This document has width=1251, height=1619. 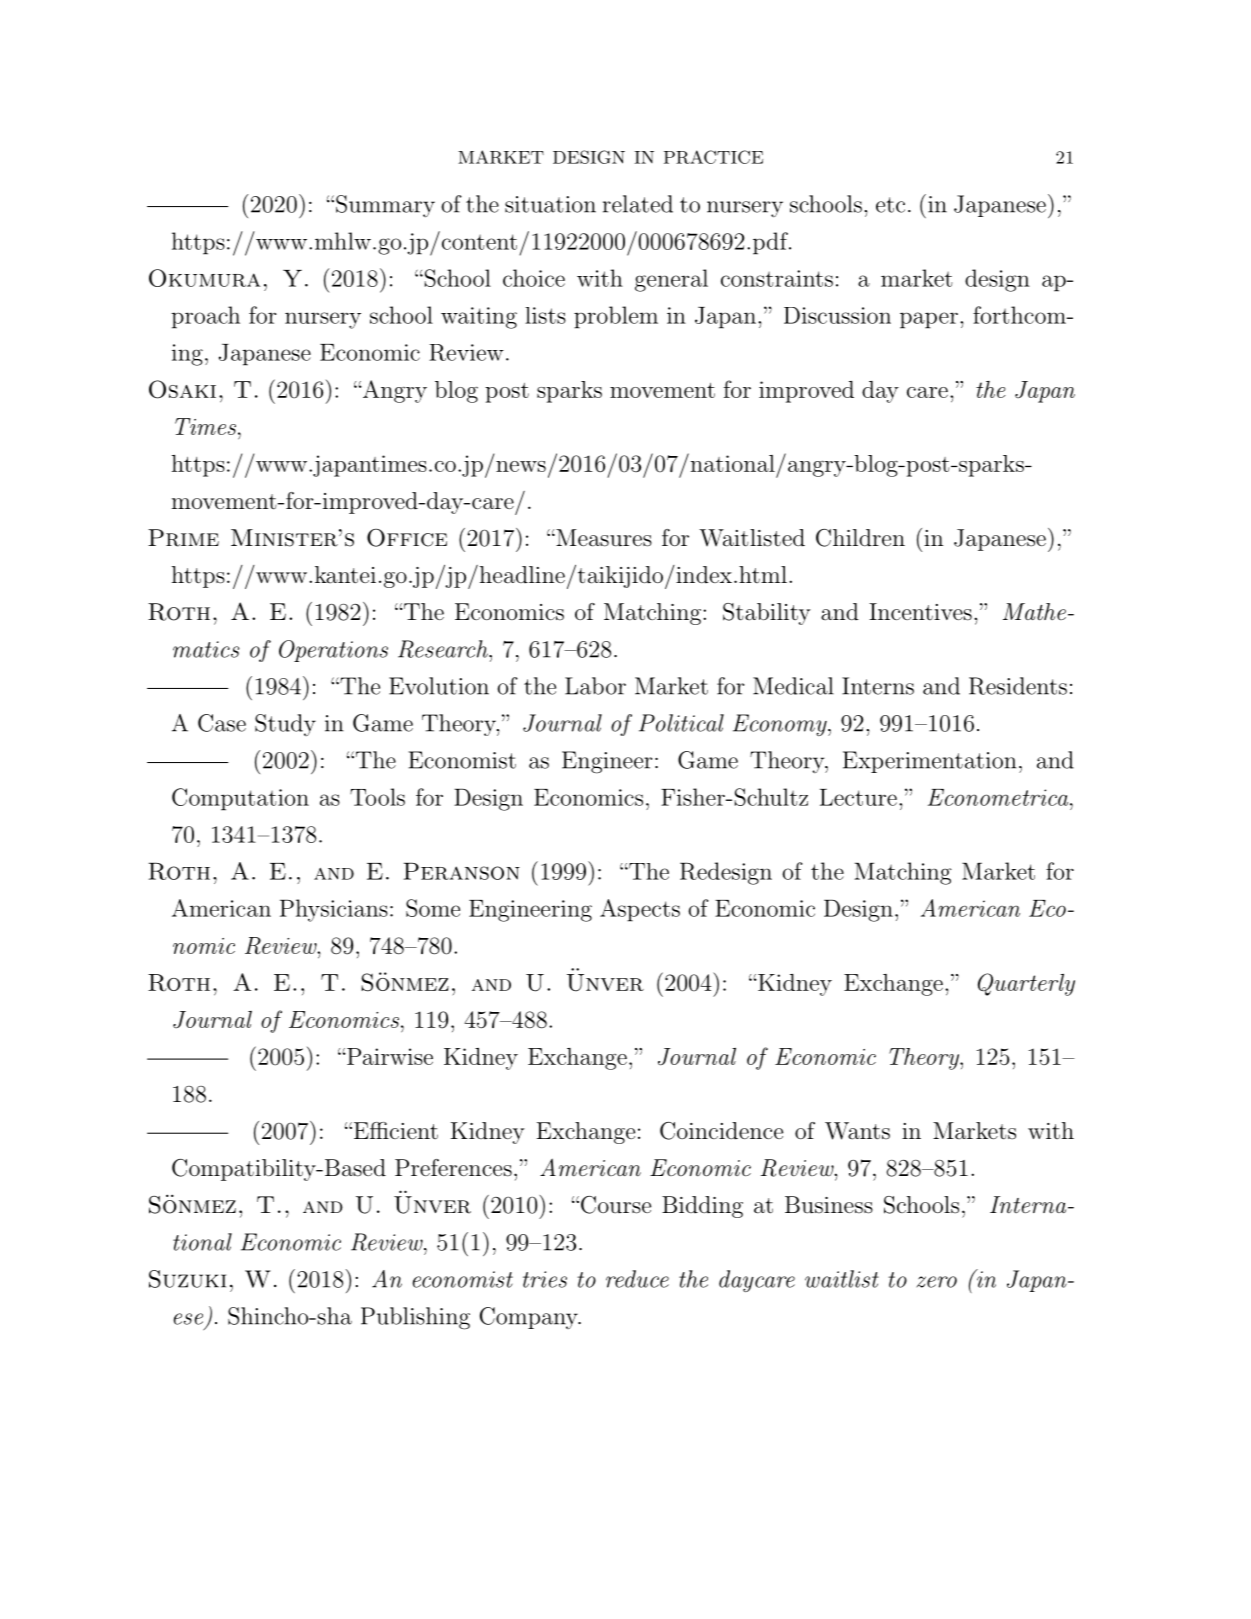 I want to click on zero, so click(x=936, y=1282).
